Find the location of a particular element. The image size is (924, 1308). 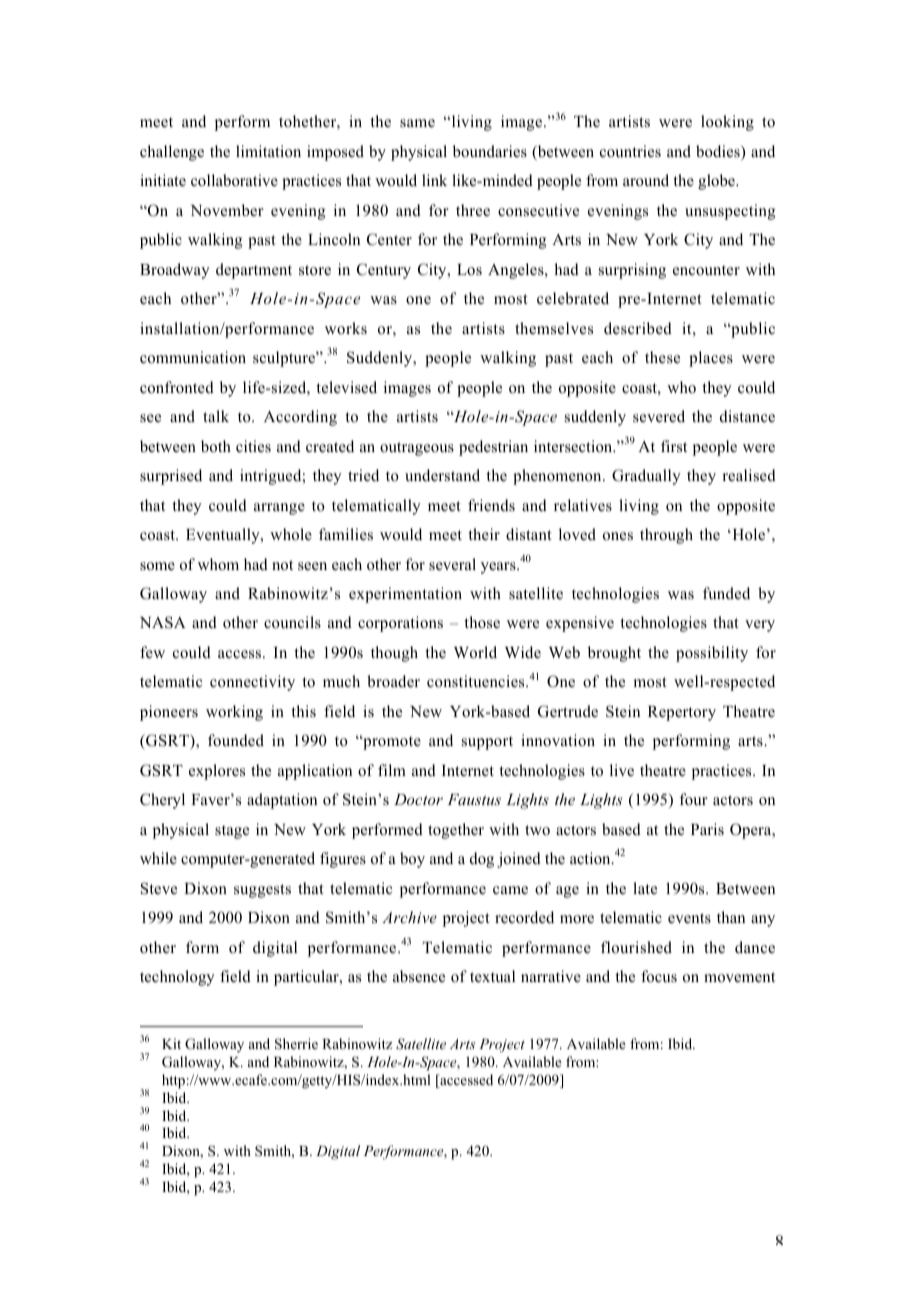

pedestrian is located at coordinates (493, 448).
